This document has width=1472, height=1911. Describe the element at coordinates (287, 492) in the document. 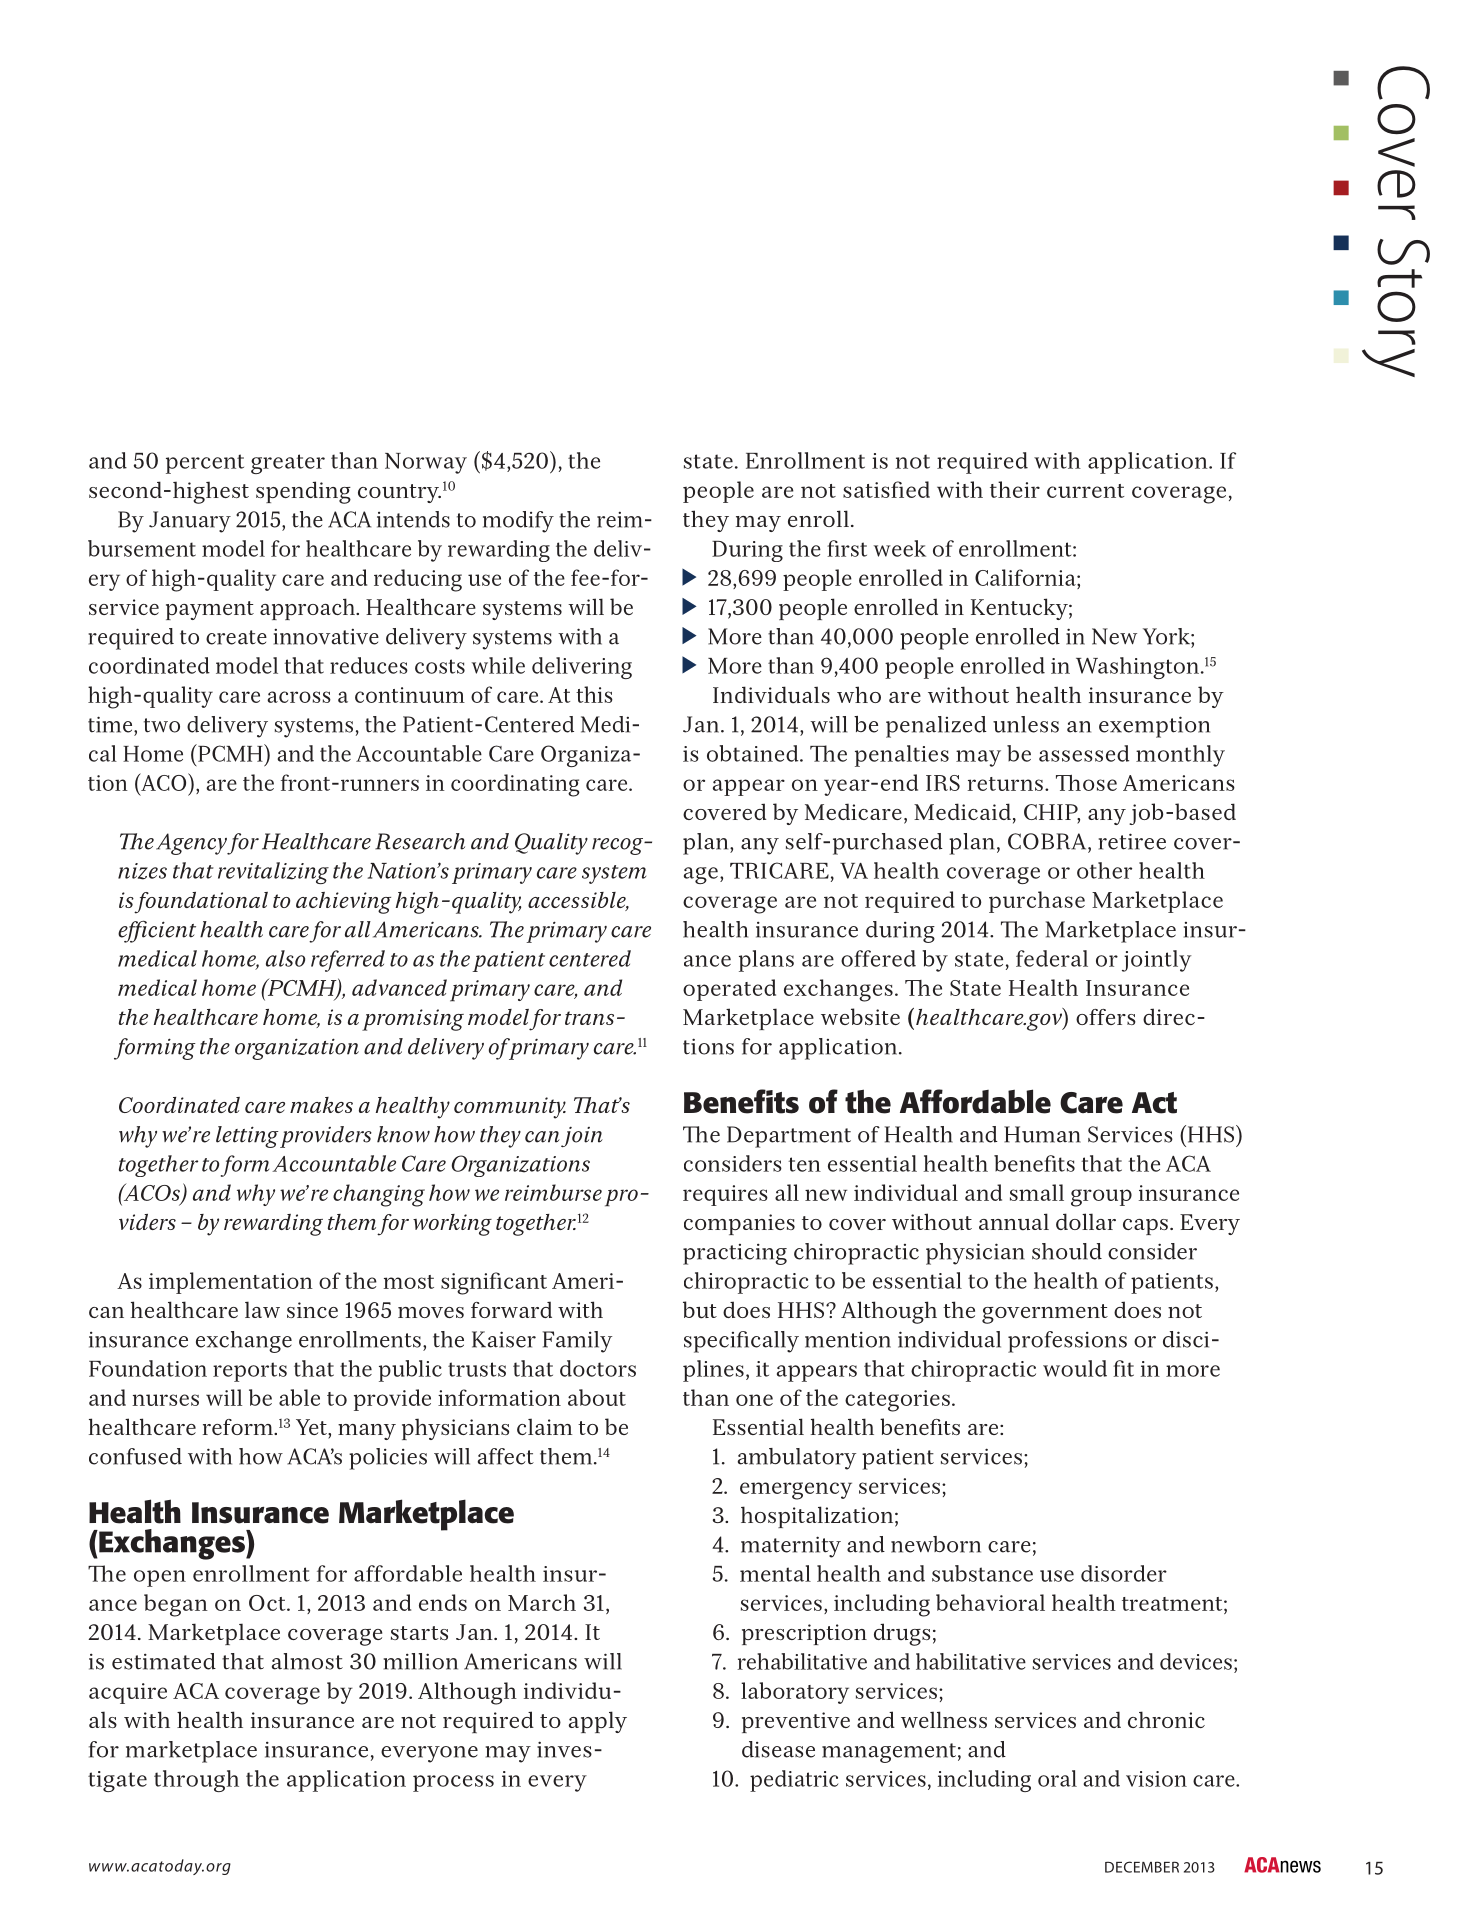

I see `spend` at that location.
